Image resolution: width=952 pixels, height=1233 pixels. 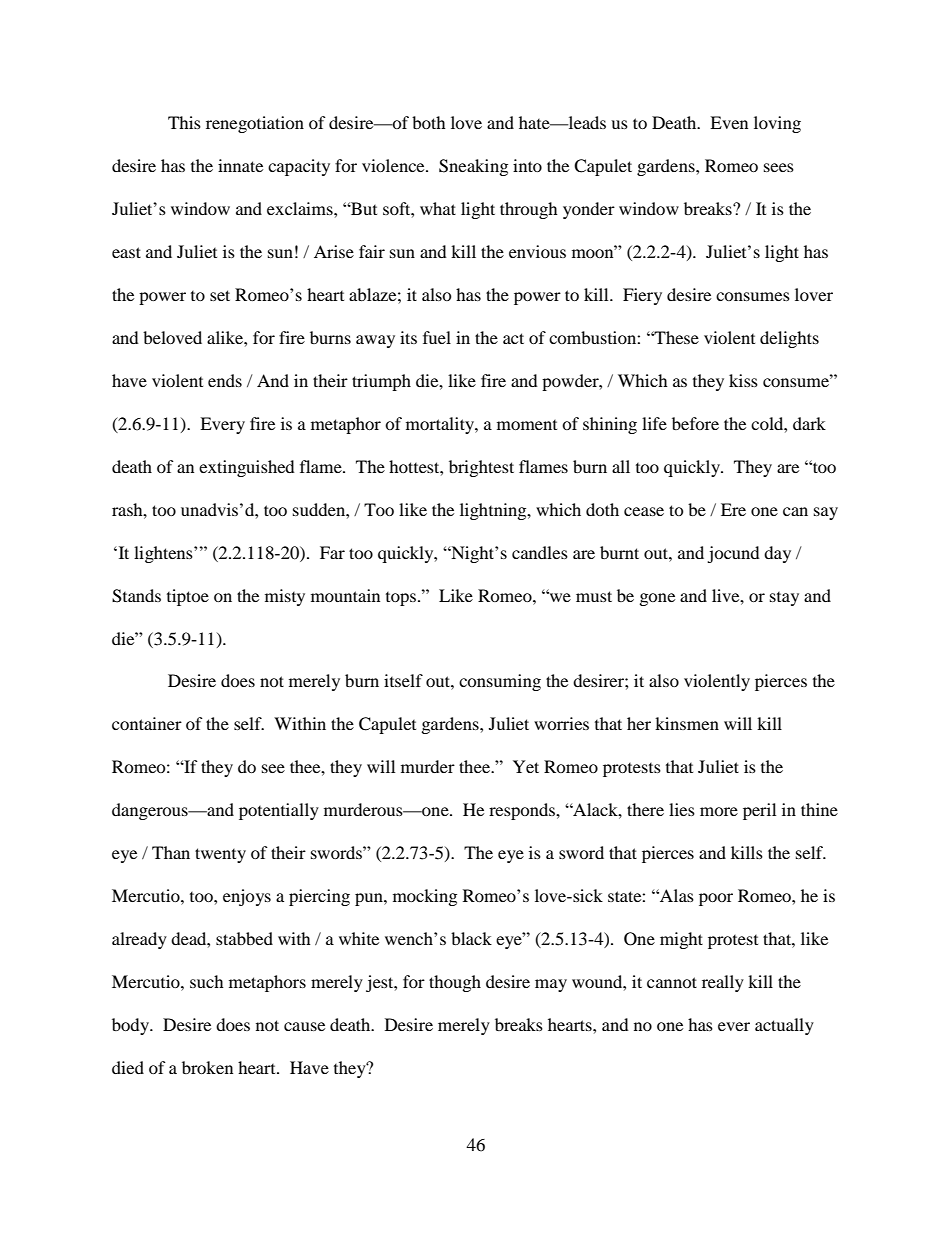 I want to click on Even, so click(x=729, y=122).
